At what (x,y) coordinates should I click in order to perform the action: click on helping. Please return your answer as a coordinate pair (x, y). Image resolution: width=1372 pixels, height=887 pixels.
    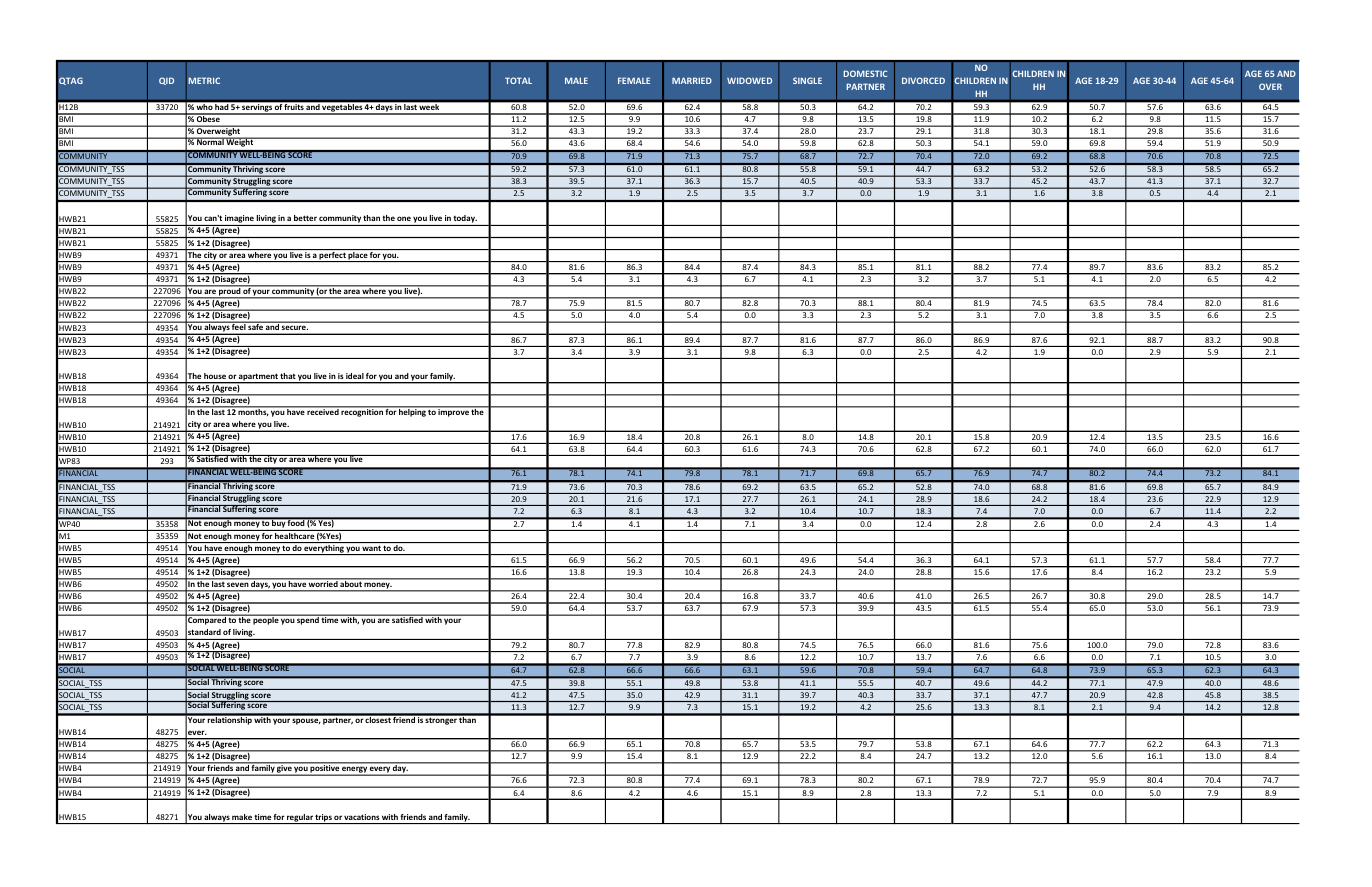
    Looking at the image, I should click on (412, 412).
